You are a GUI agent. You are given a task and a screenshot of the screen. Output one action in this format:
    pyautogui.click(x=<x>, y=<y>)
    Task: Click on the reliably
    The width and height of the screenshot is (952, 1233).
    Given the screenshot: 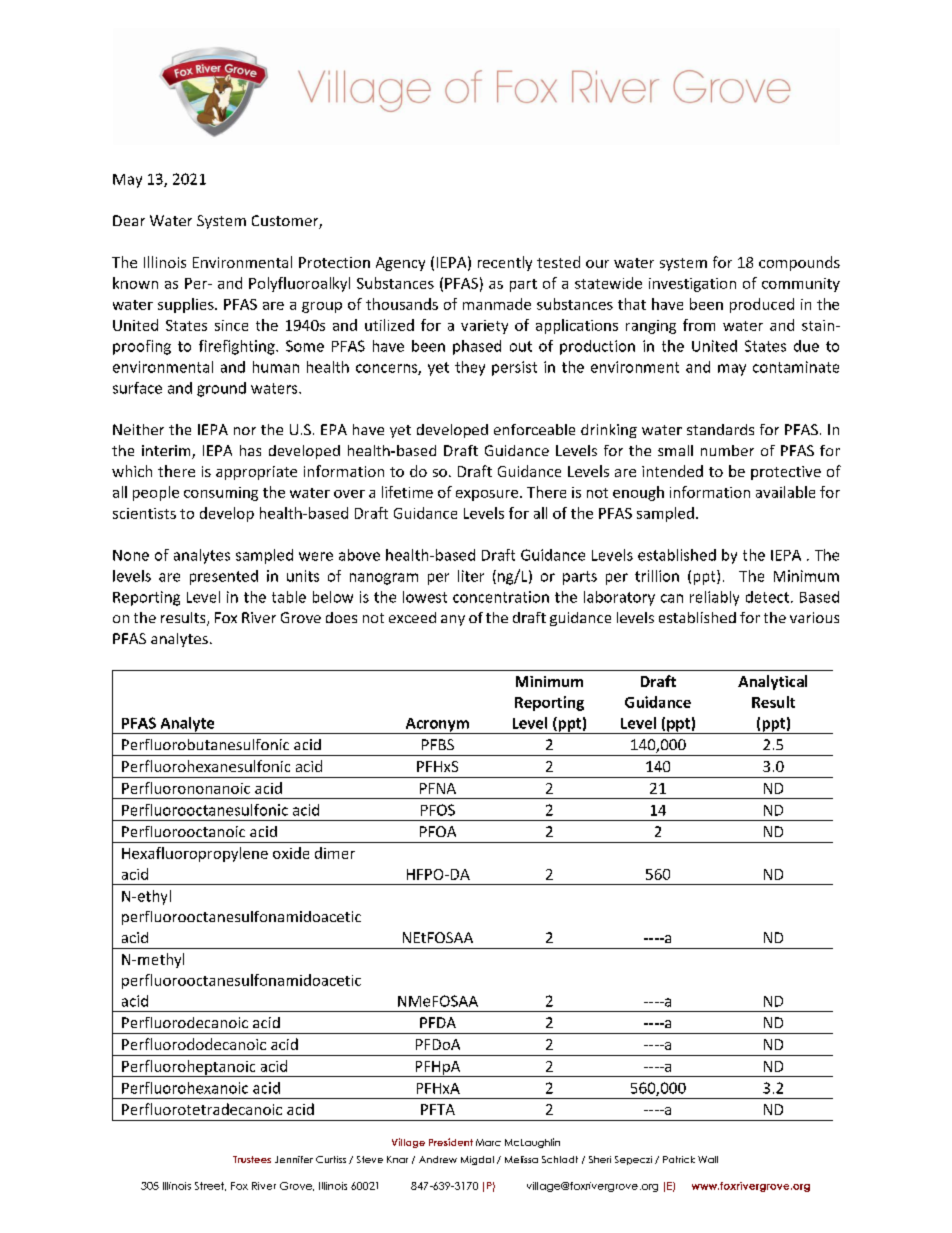 What is the action you would take?
    pyautogui.click(x=714, y=598)
